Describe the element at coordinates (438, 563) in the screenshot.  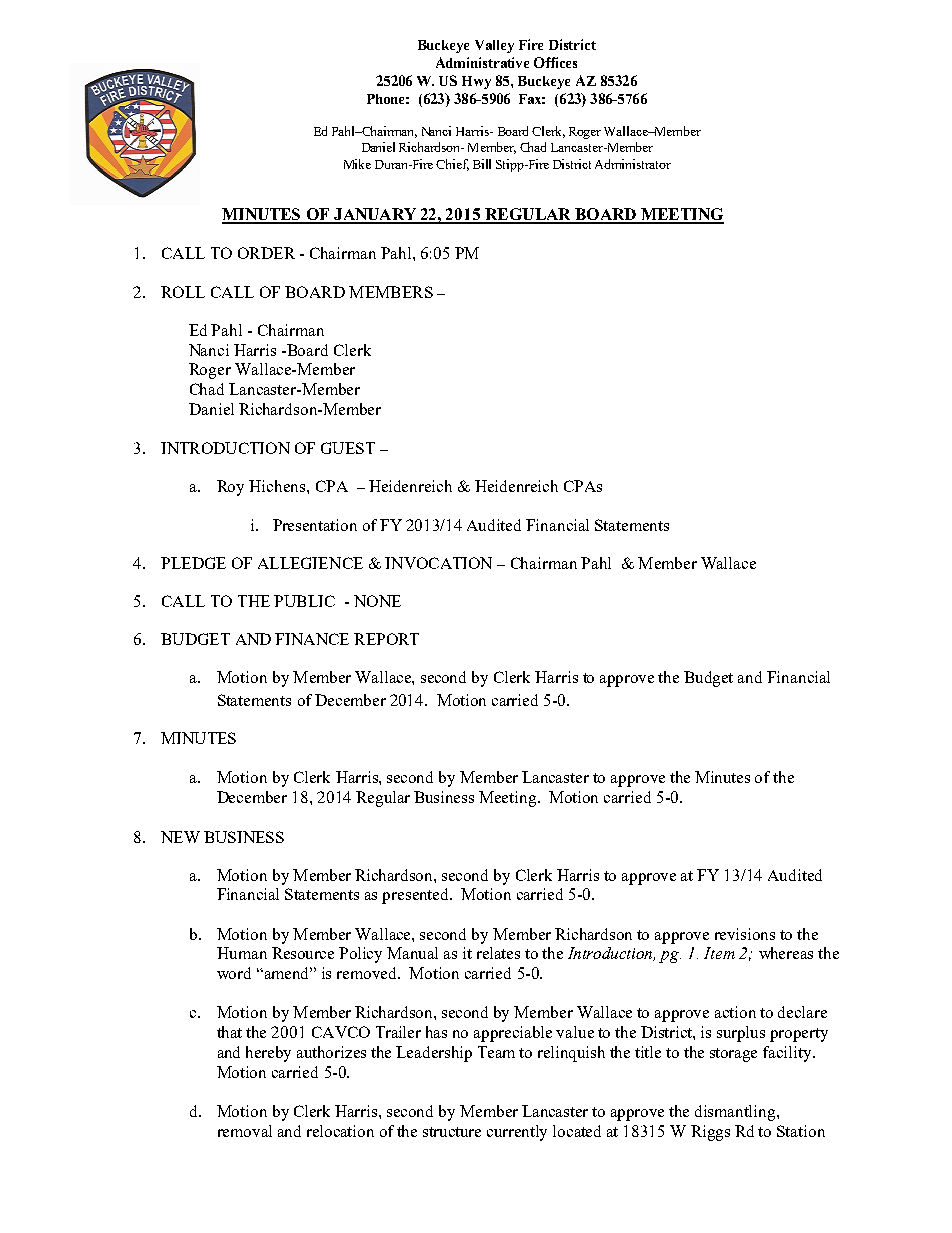
I see `INVOCATION` at that location.
